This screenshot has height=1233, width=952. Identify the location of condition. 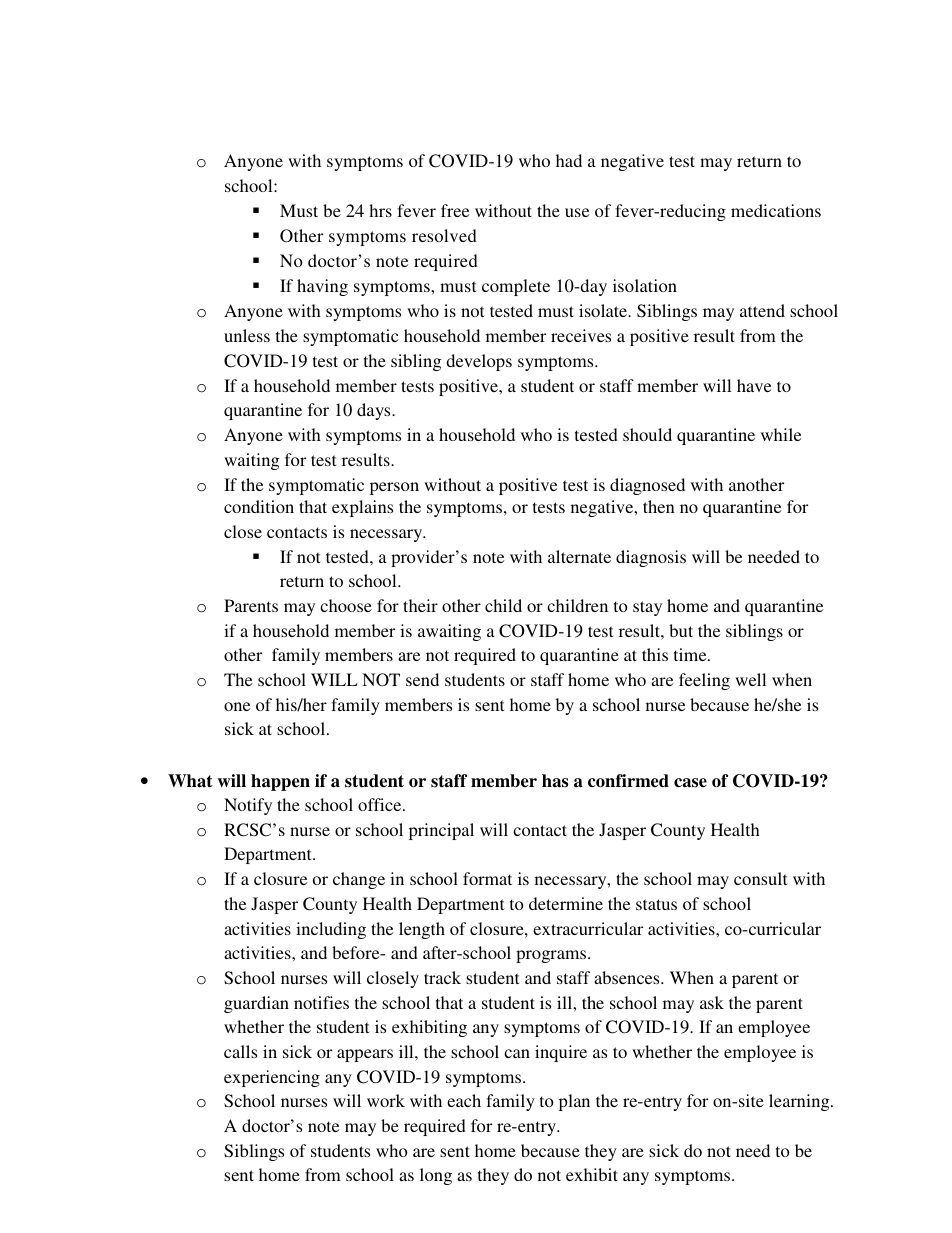
(259, 506).
